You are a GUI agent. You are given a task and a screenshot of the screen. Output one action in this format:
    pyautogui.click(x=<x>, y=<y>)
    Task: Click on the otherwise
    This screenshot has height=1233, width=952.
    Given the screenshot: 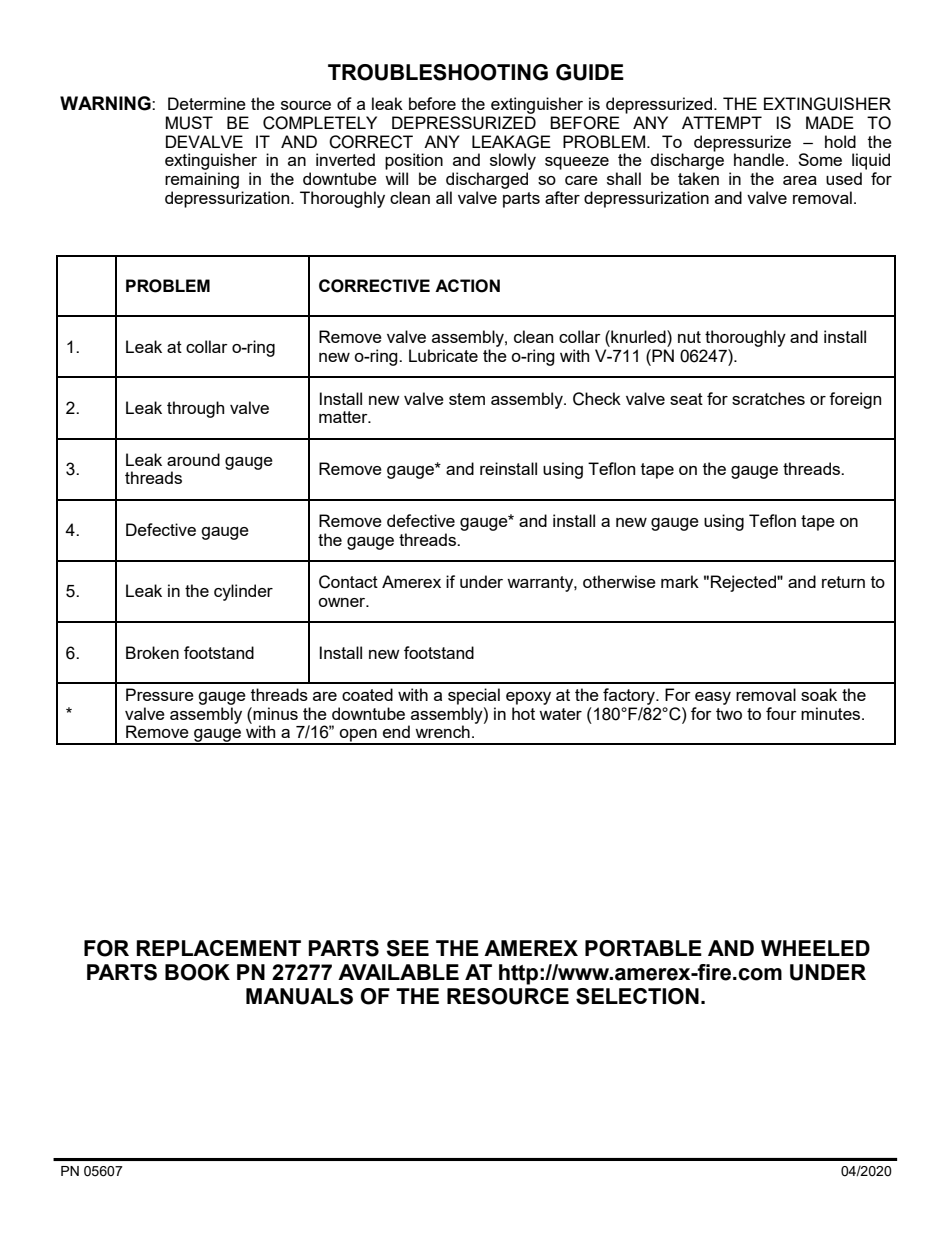 What is the action you would take?
    pyautogui.click(x=619, y=581)
